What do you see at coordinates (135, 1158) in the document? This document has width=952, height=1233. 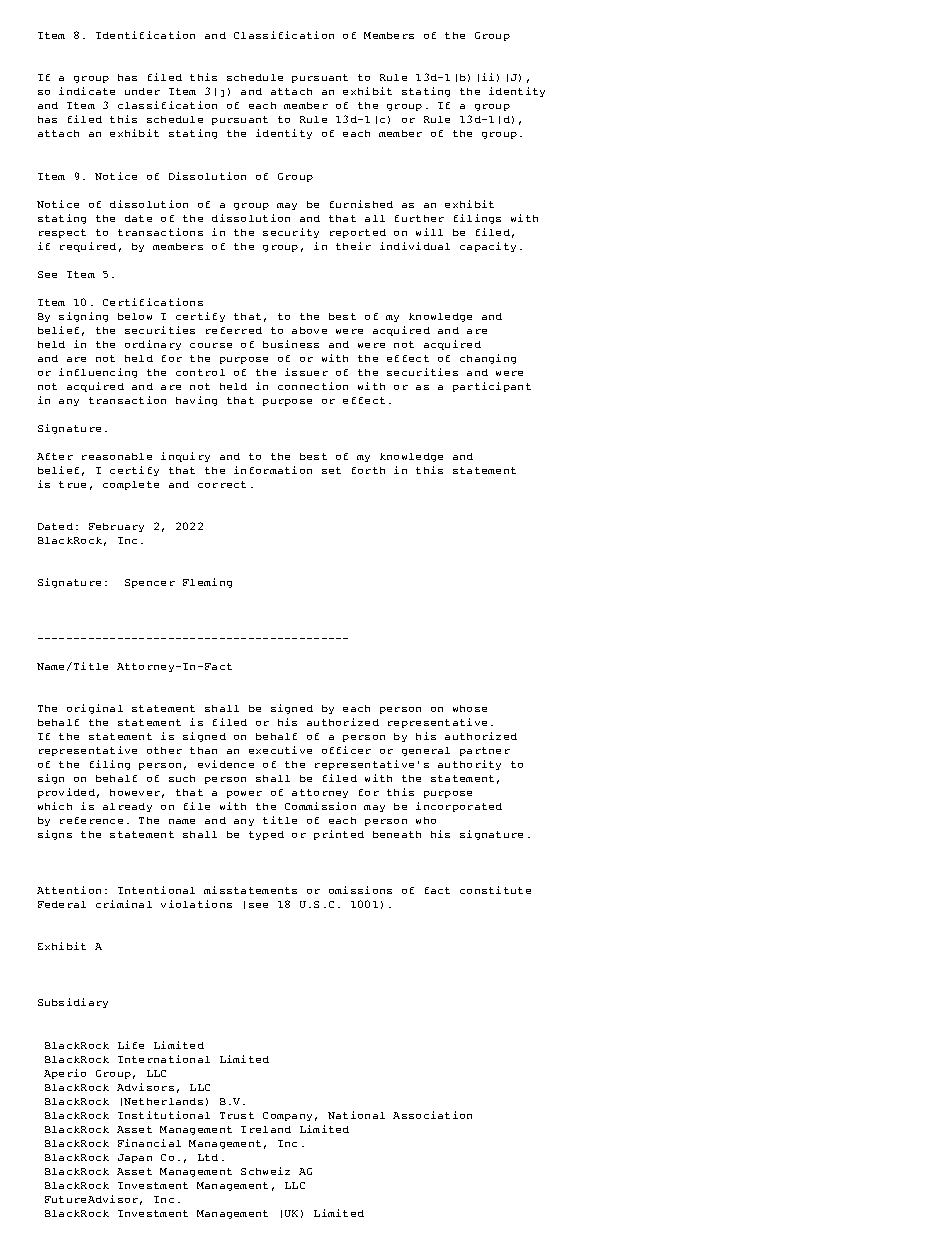 I see `Japan` at bounding box center [135, 1158].
